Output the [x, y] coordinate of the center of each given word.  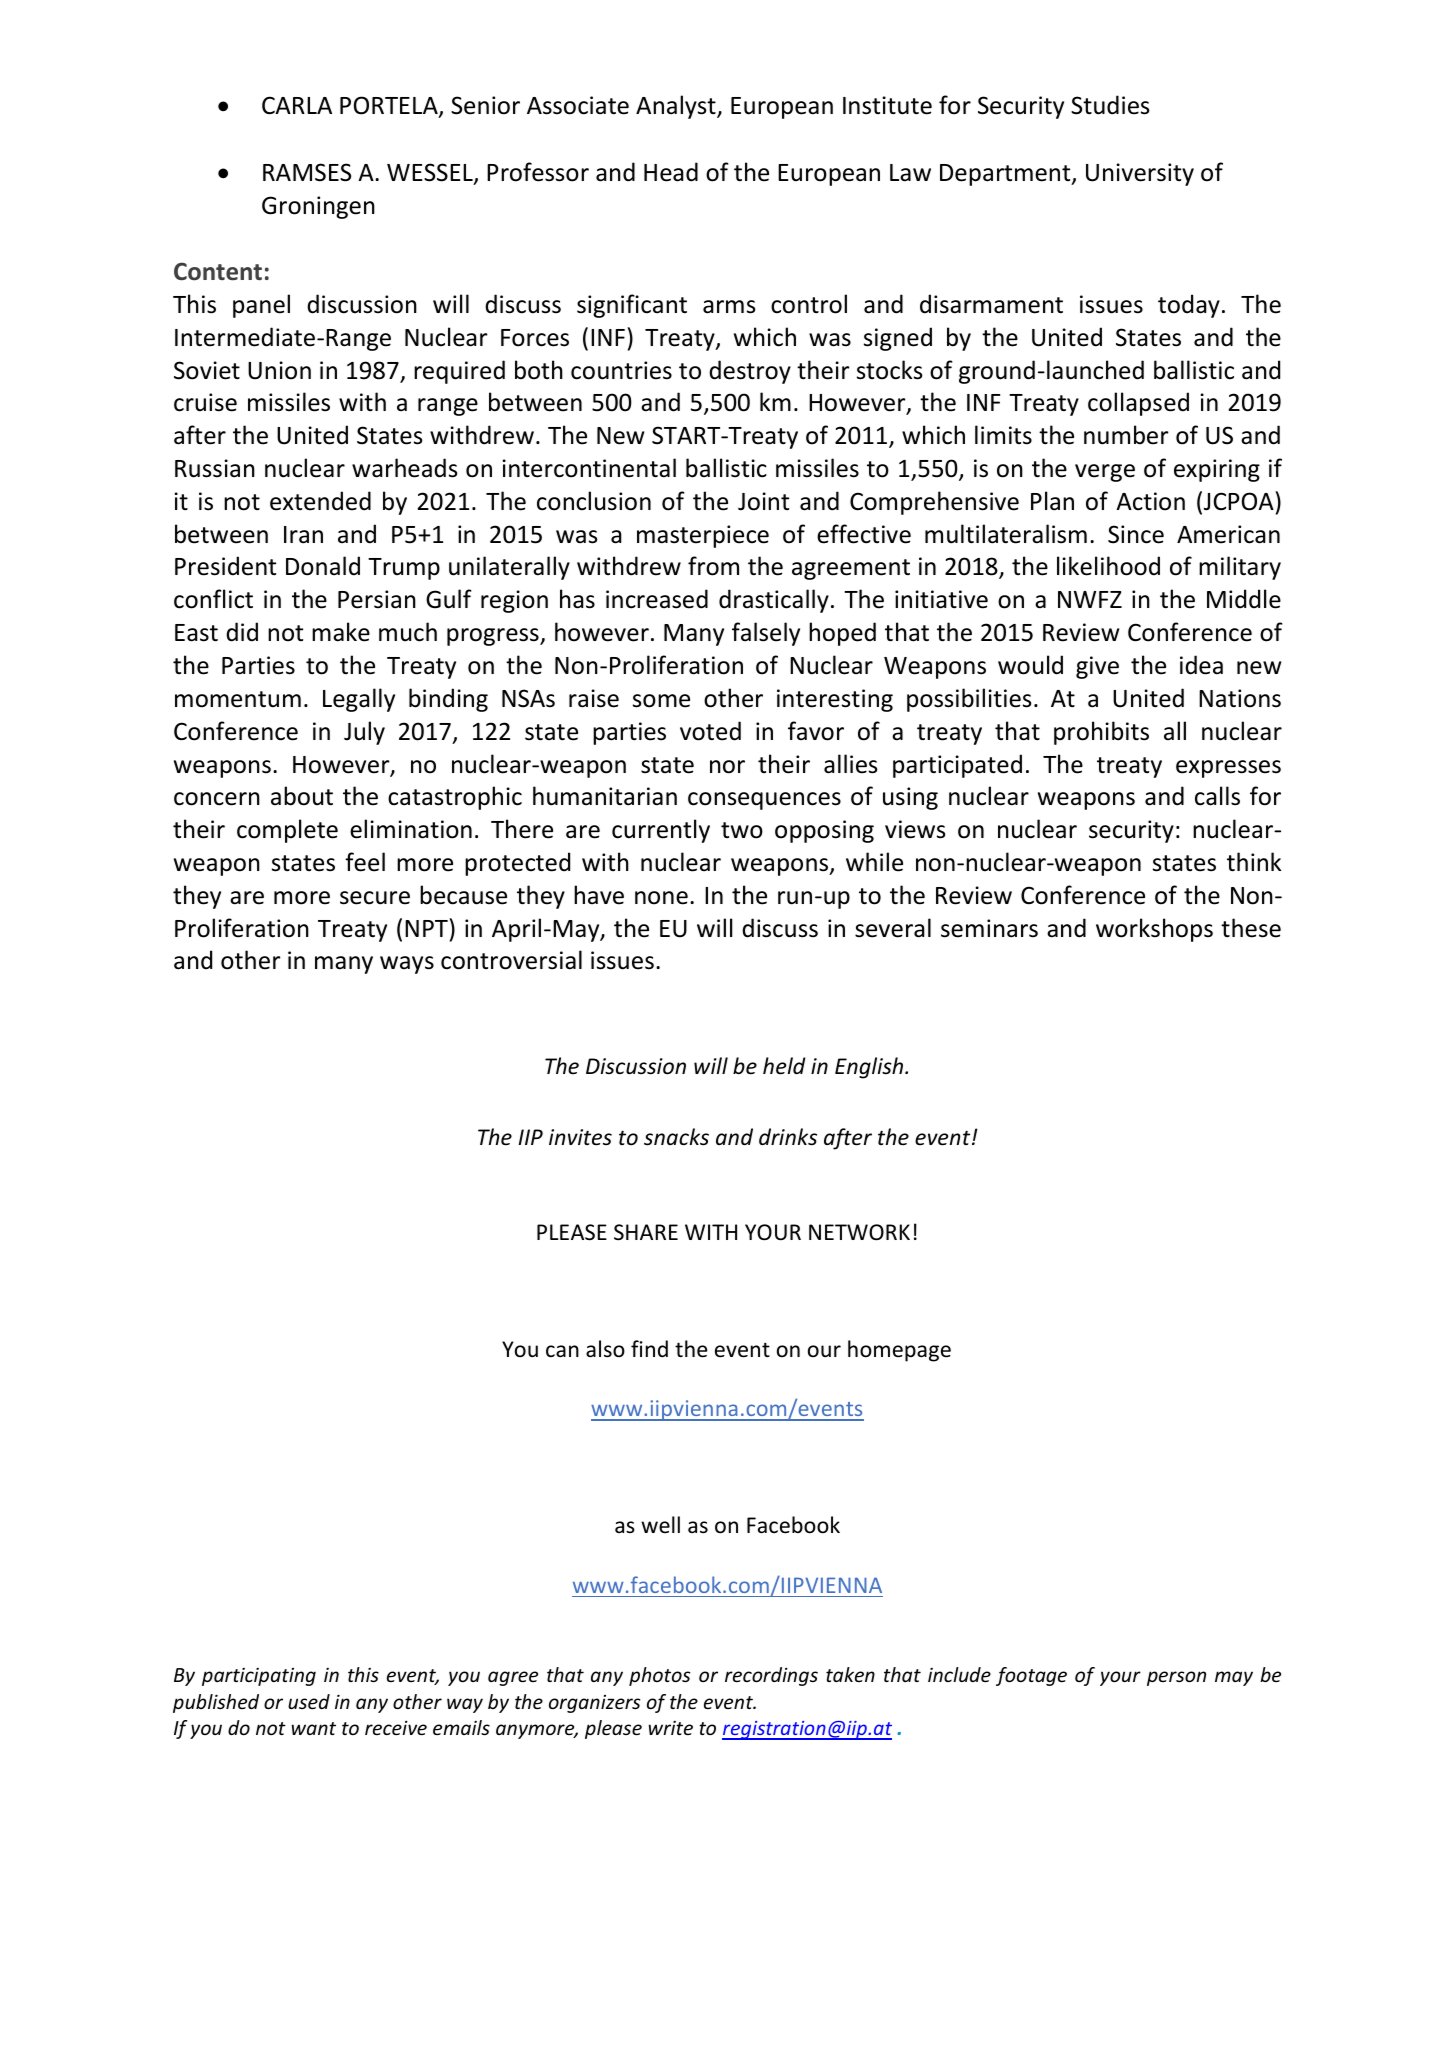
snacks [676, 1137]
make [341, 632]
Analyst [677, 107]
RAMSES [307, 172]
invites [580, 1137]
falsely [766, 634]
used [309, 1701]
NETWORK [859, 1232]
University [1140, 174]
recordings [771, 1676]
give [1097, 667]
